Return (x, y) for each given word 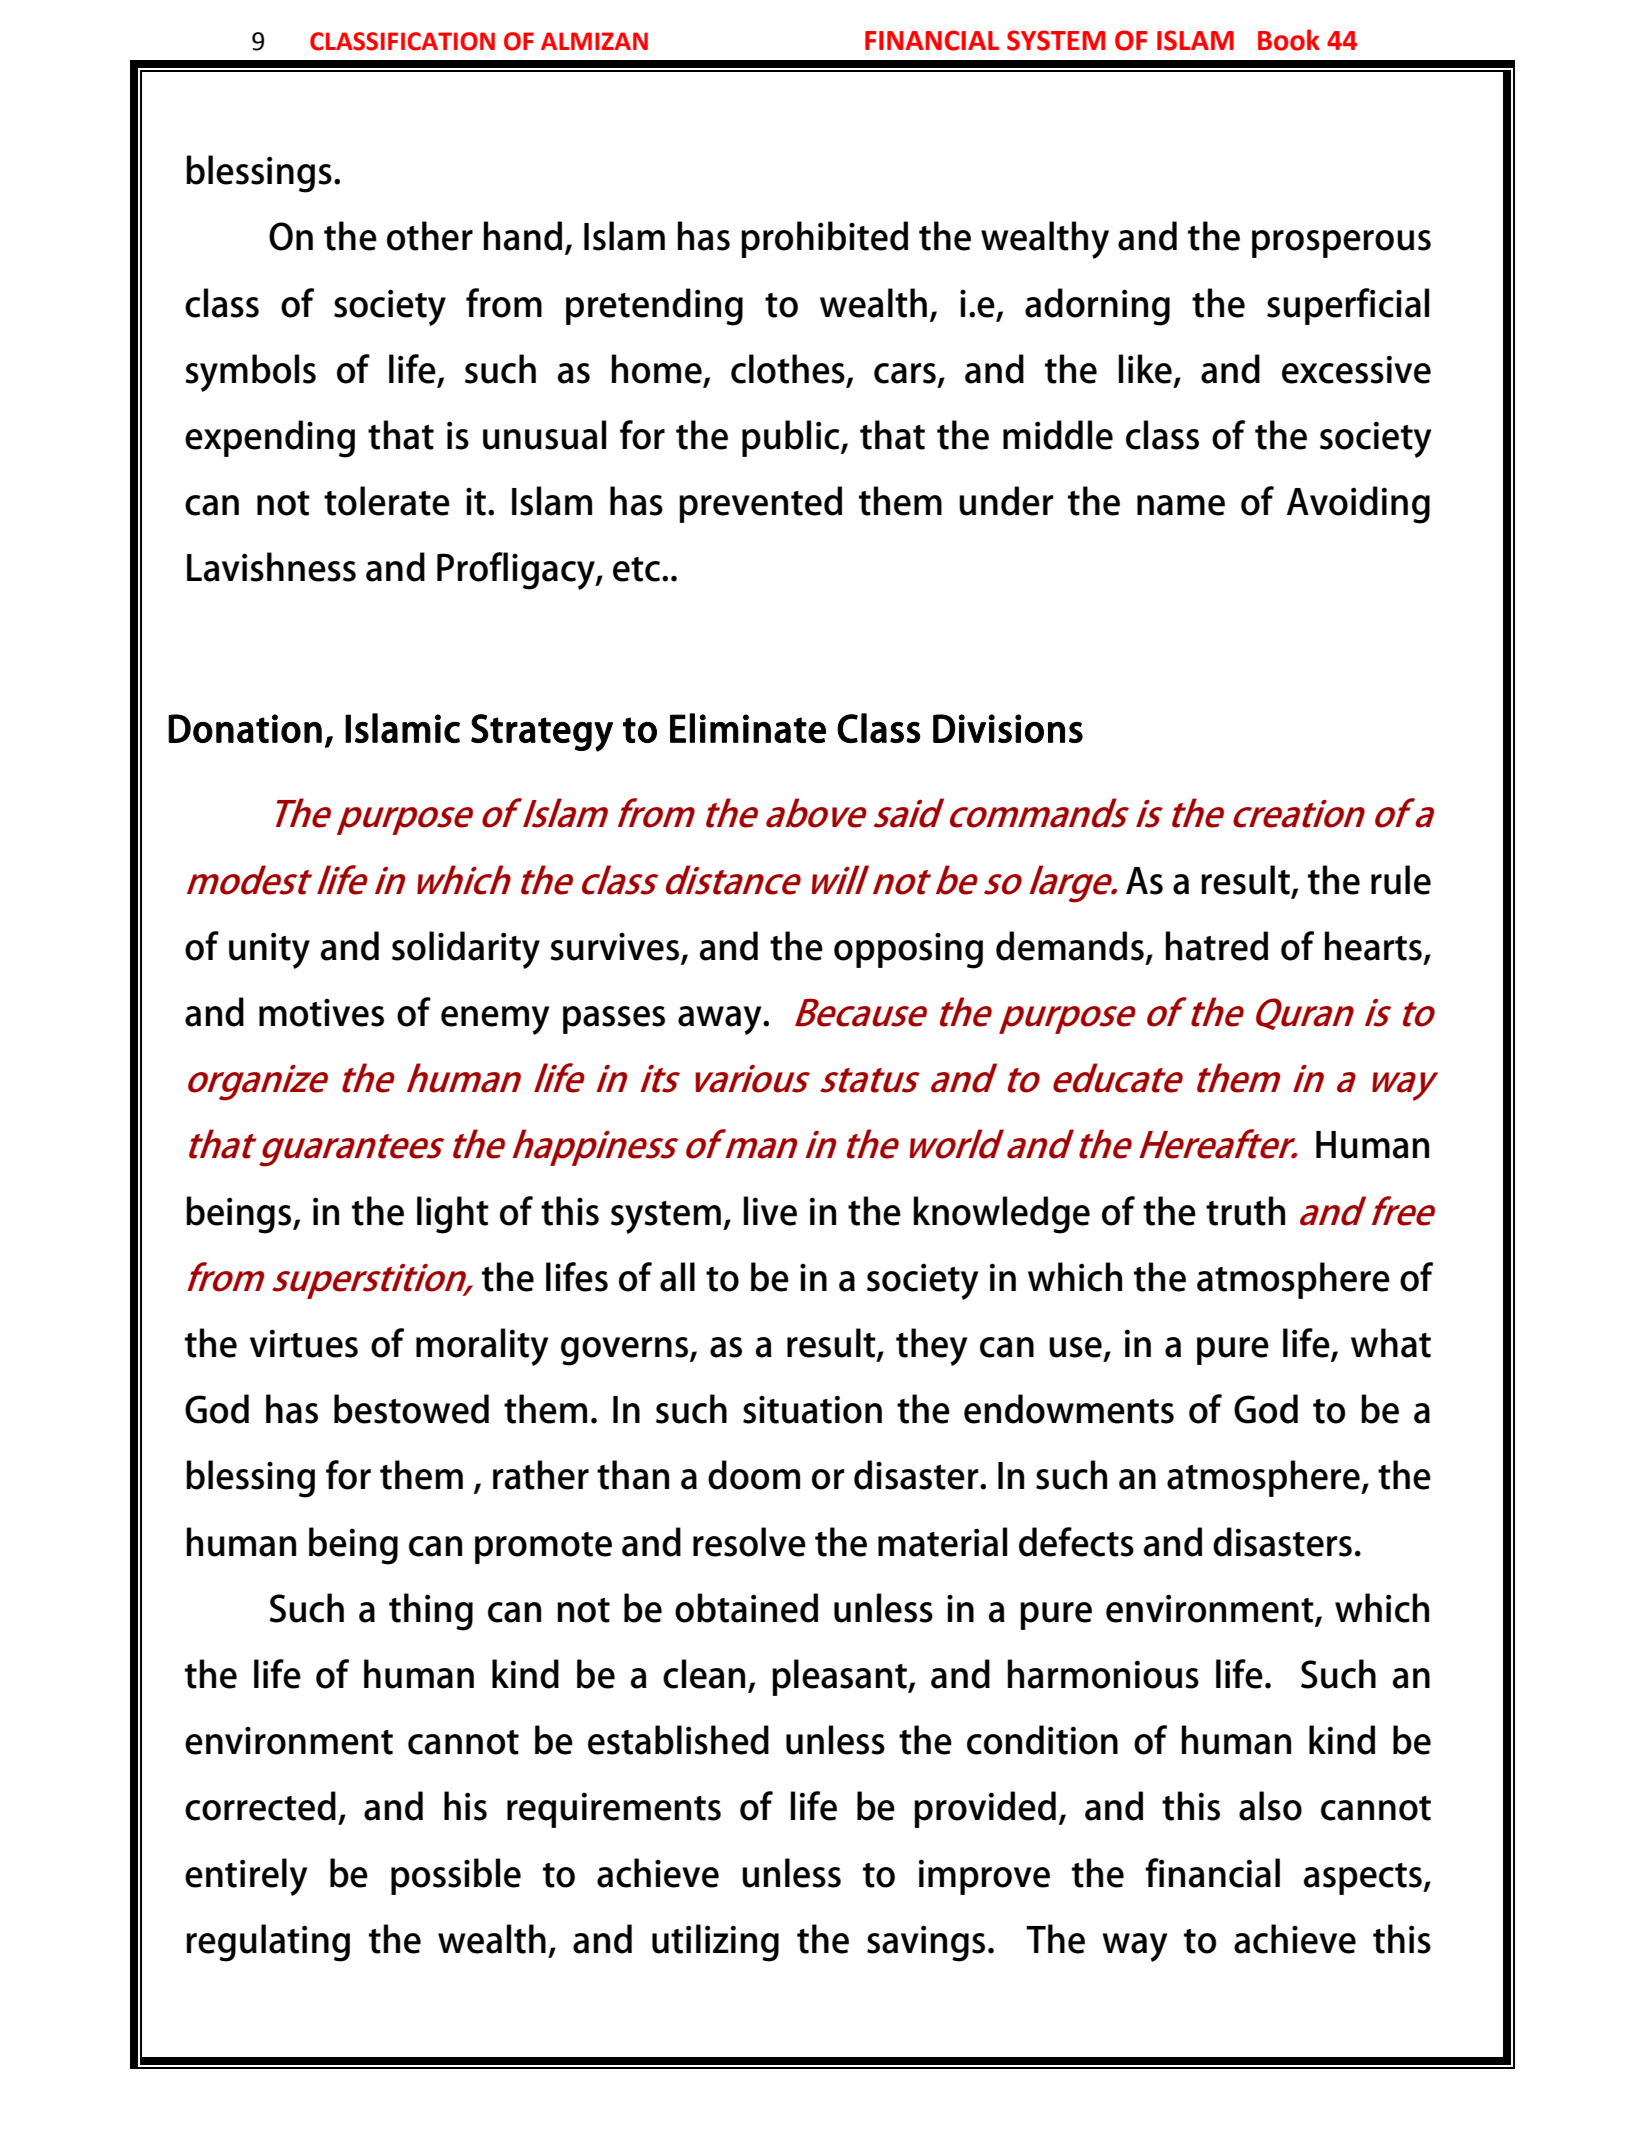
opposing (908, 951)
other (430, 236)
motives (321, 1013)
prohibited (824, 239)
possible (456, 1876)
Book (1289, 40)
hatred (1217, 946)
